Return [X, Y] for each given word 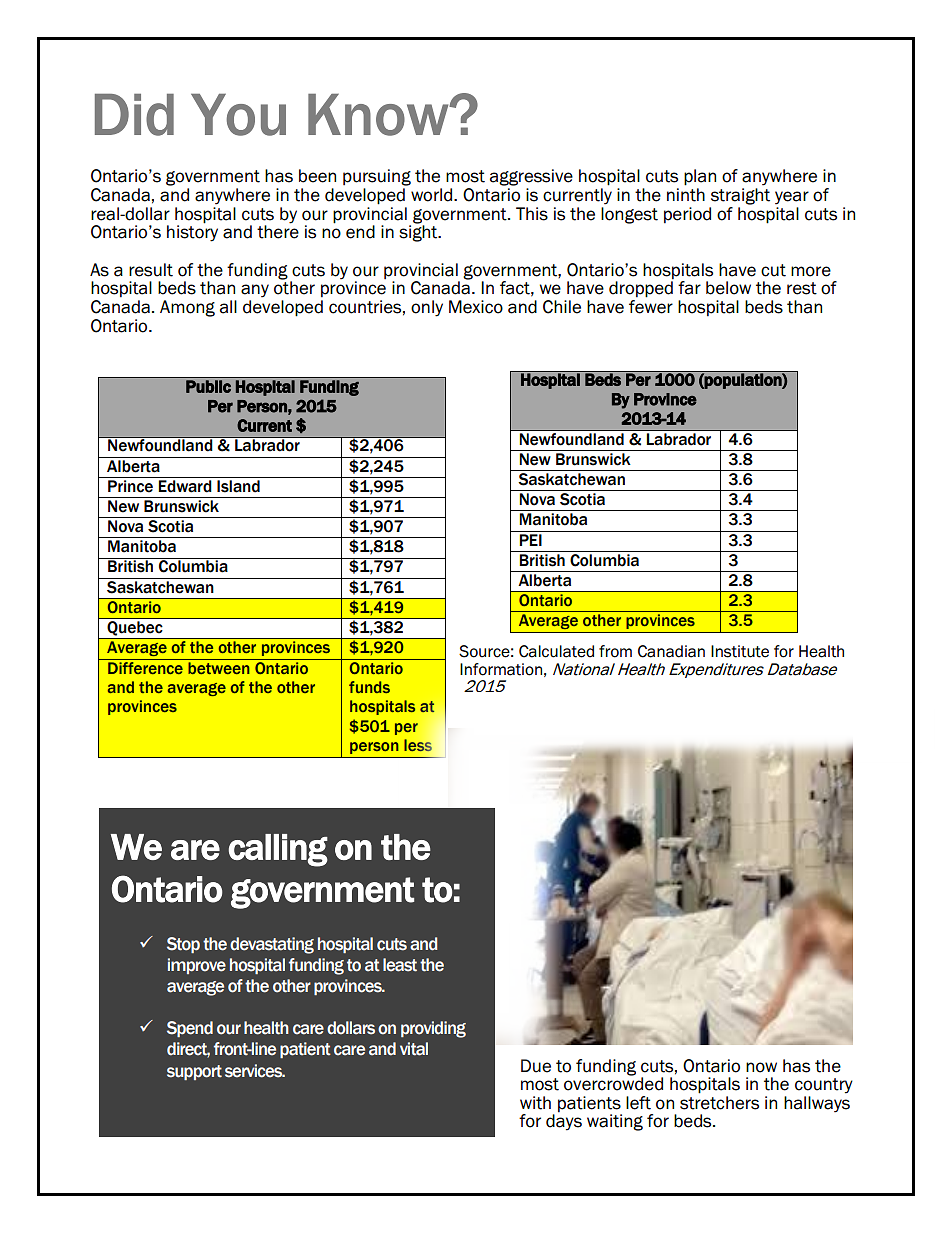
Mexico [476, 307]
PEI [530, 540]
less [418, 745]
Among [187, 308]
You [238, 115]
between [219, 668]
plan [700, 177]
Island [238, 486]
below [728, 288]
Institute [740, 651]
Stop [183, 945]
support [194, 1072]
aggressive [531, 177]
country [824, 1086]
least [400, 965]
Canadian [671, 651]
